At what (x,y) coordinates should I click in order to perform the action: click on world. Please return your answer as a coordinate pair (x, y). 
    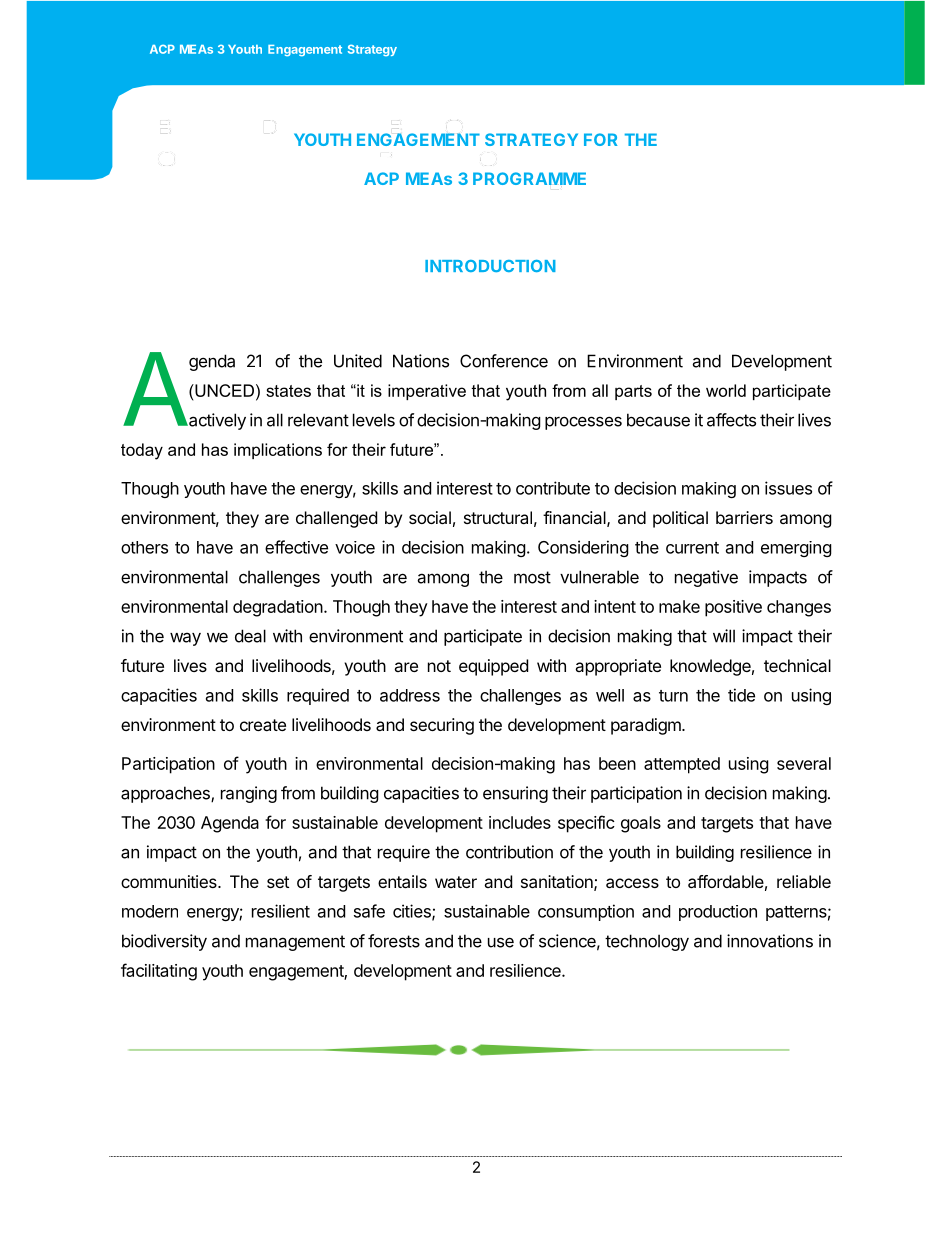
    Looking at the image, I should click on (726, 390).
